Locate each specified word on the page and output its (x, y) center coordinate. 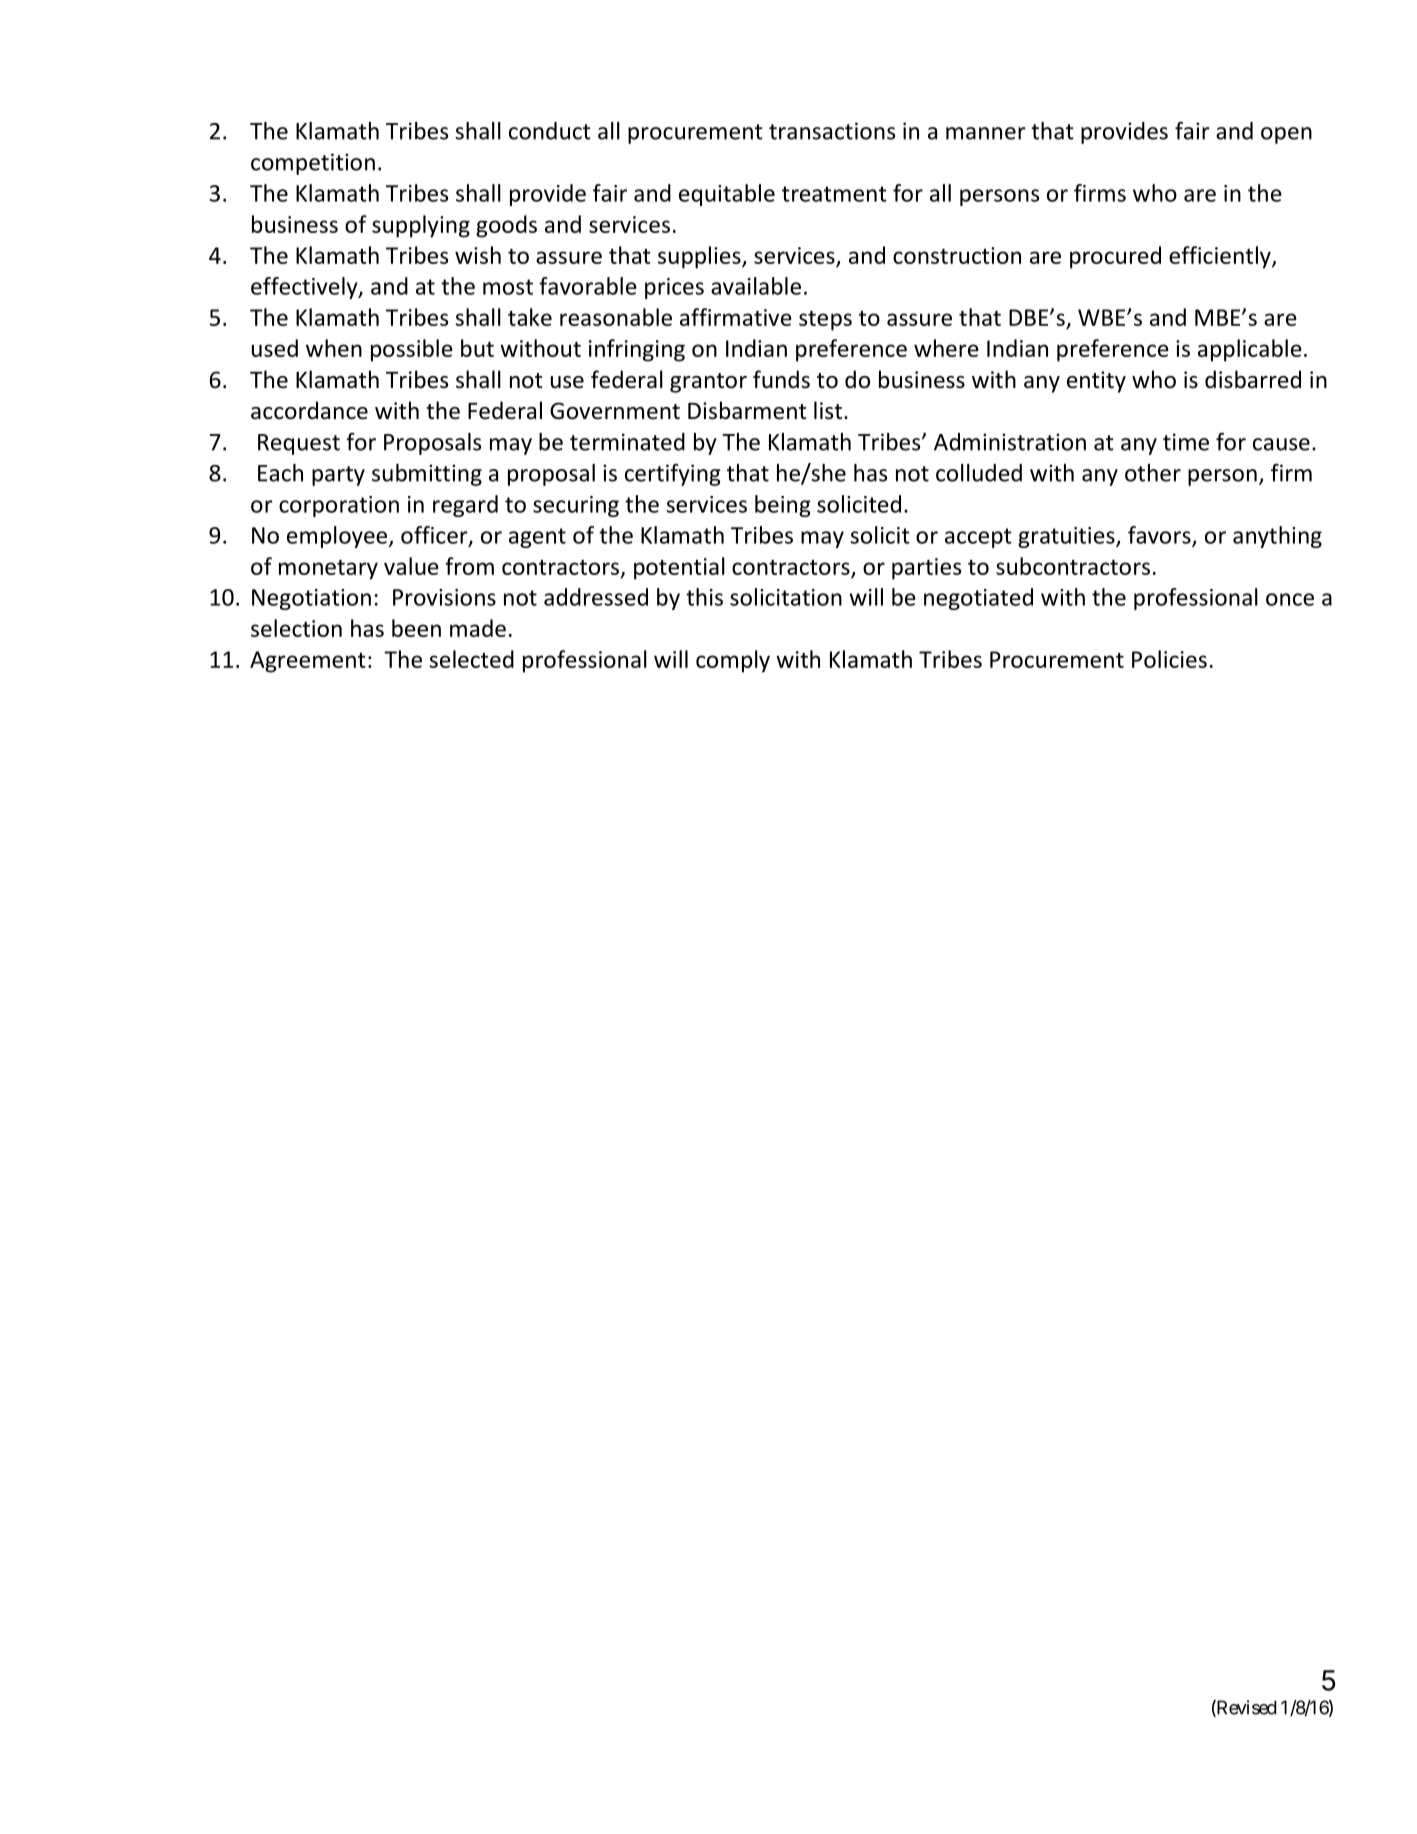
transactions (832, 131)
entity (1096, 382)
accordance (309, 410)
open (1286, 135)
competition (313, 164)
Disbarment (747, 410)
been (416, 628)
